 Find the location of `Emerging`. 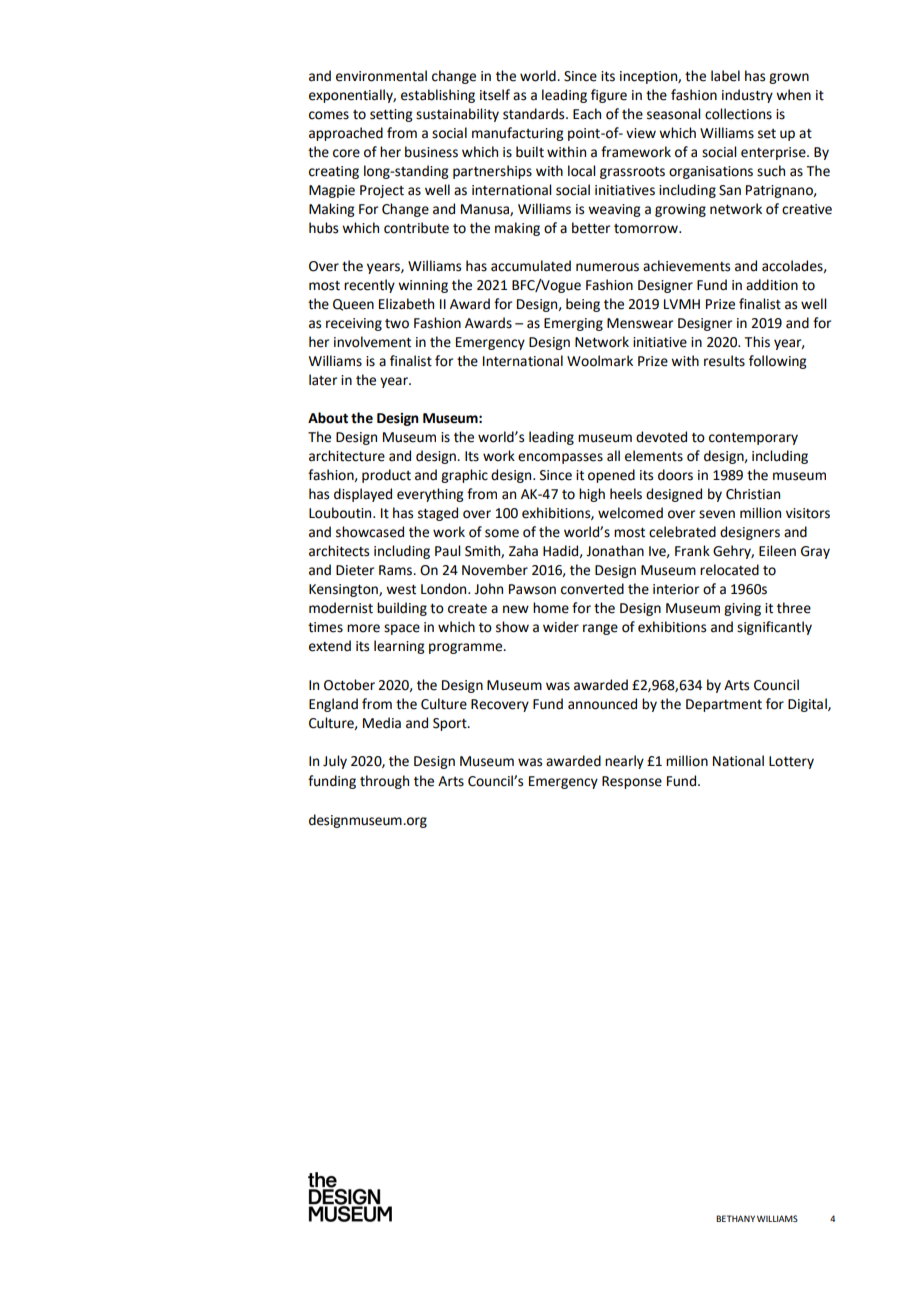

Emerging is located at coordinates (573, 324).
